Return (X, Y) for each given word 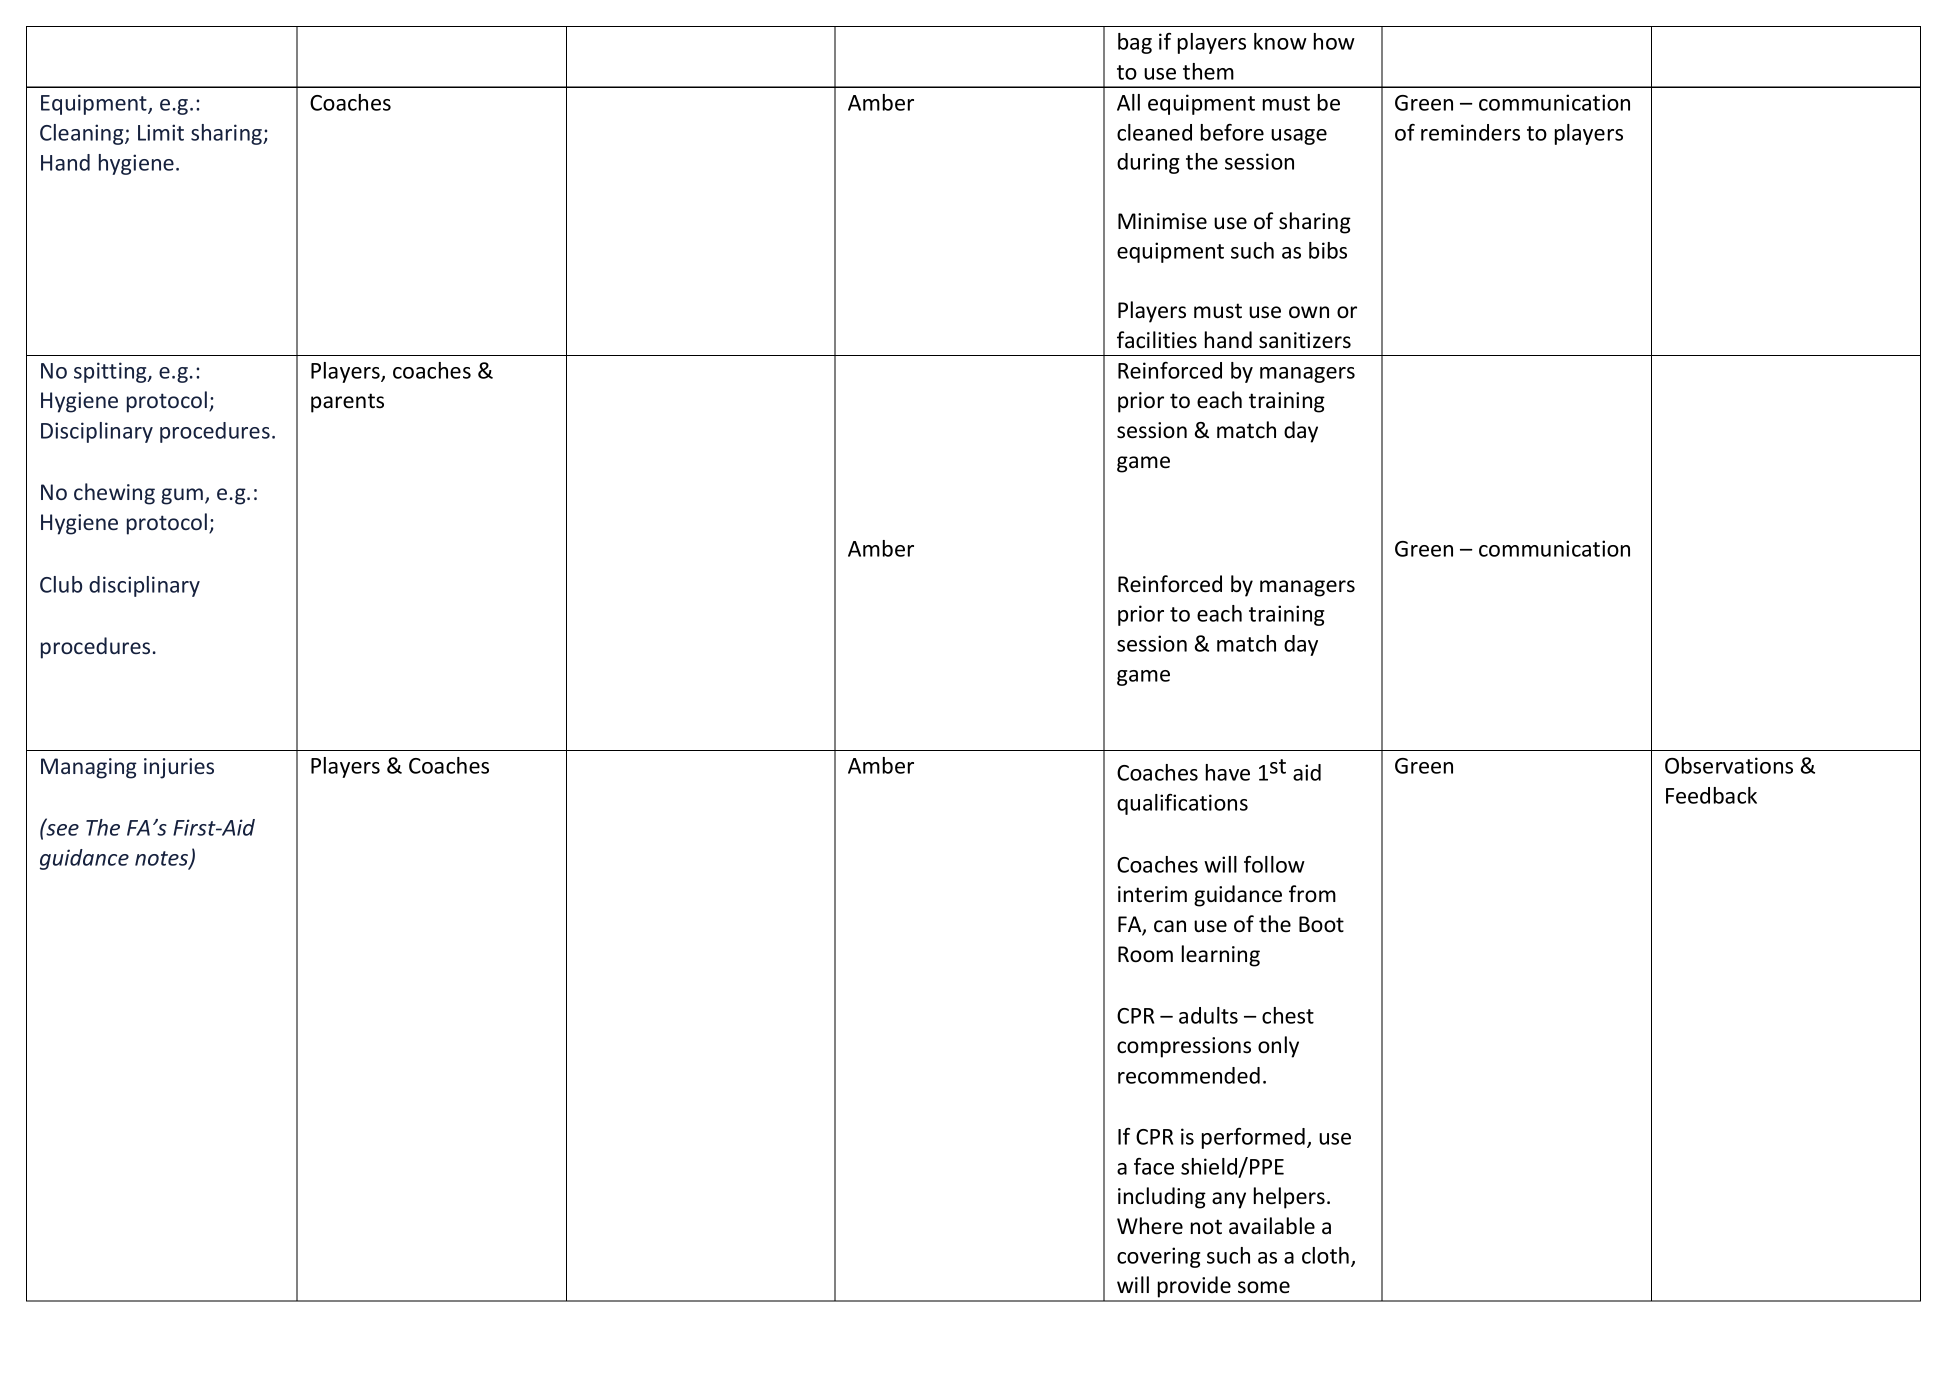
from (1312, 894)
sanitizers (1305, 340)
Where (1150, 1226)
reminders (1470, 132)
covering (1159, 1257)
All (1128, 102)
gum (183, 496)
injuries (179, 768)
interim (1152, 894)
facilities (1157, 340)
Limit (161, 132)
